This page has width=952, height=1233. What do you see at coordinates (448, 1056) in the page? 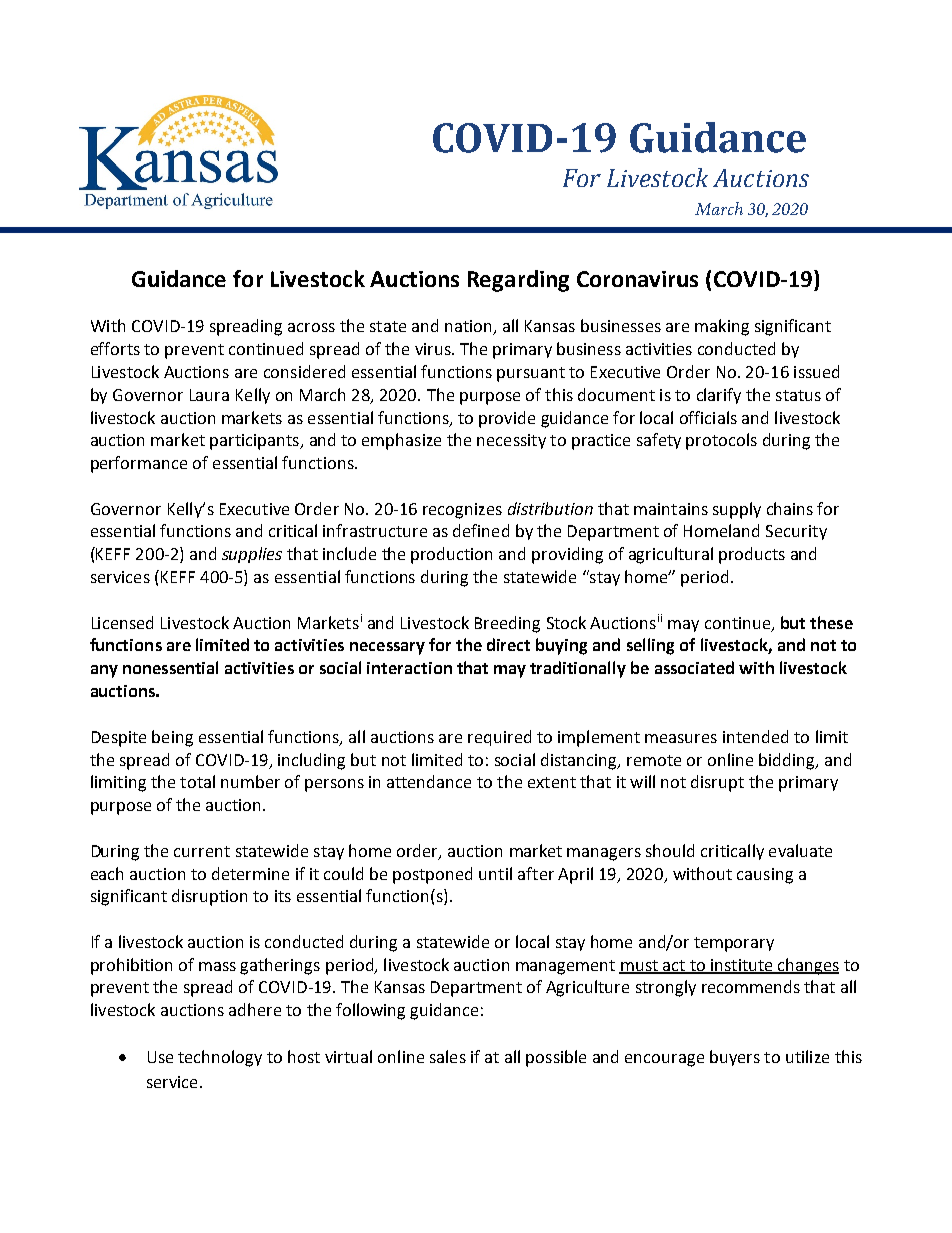
I see `sales` at bounding box center [448, 1056].
